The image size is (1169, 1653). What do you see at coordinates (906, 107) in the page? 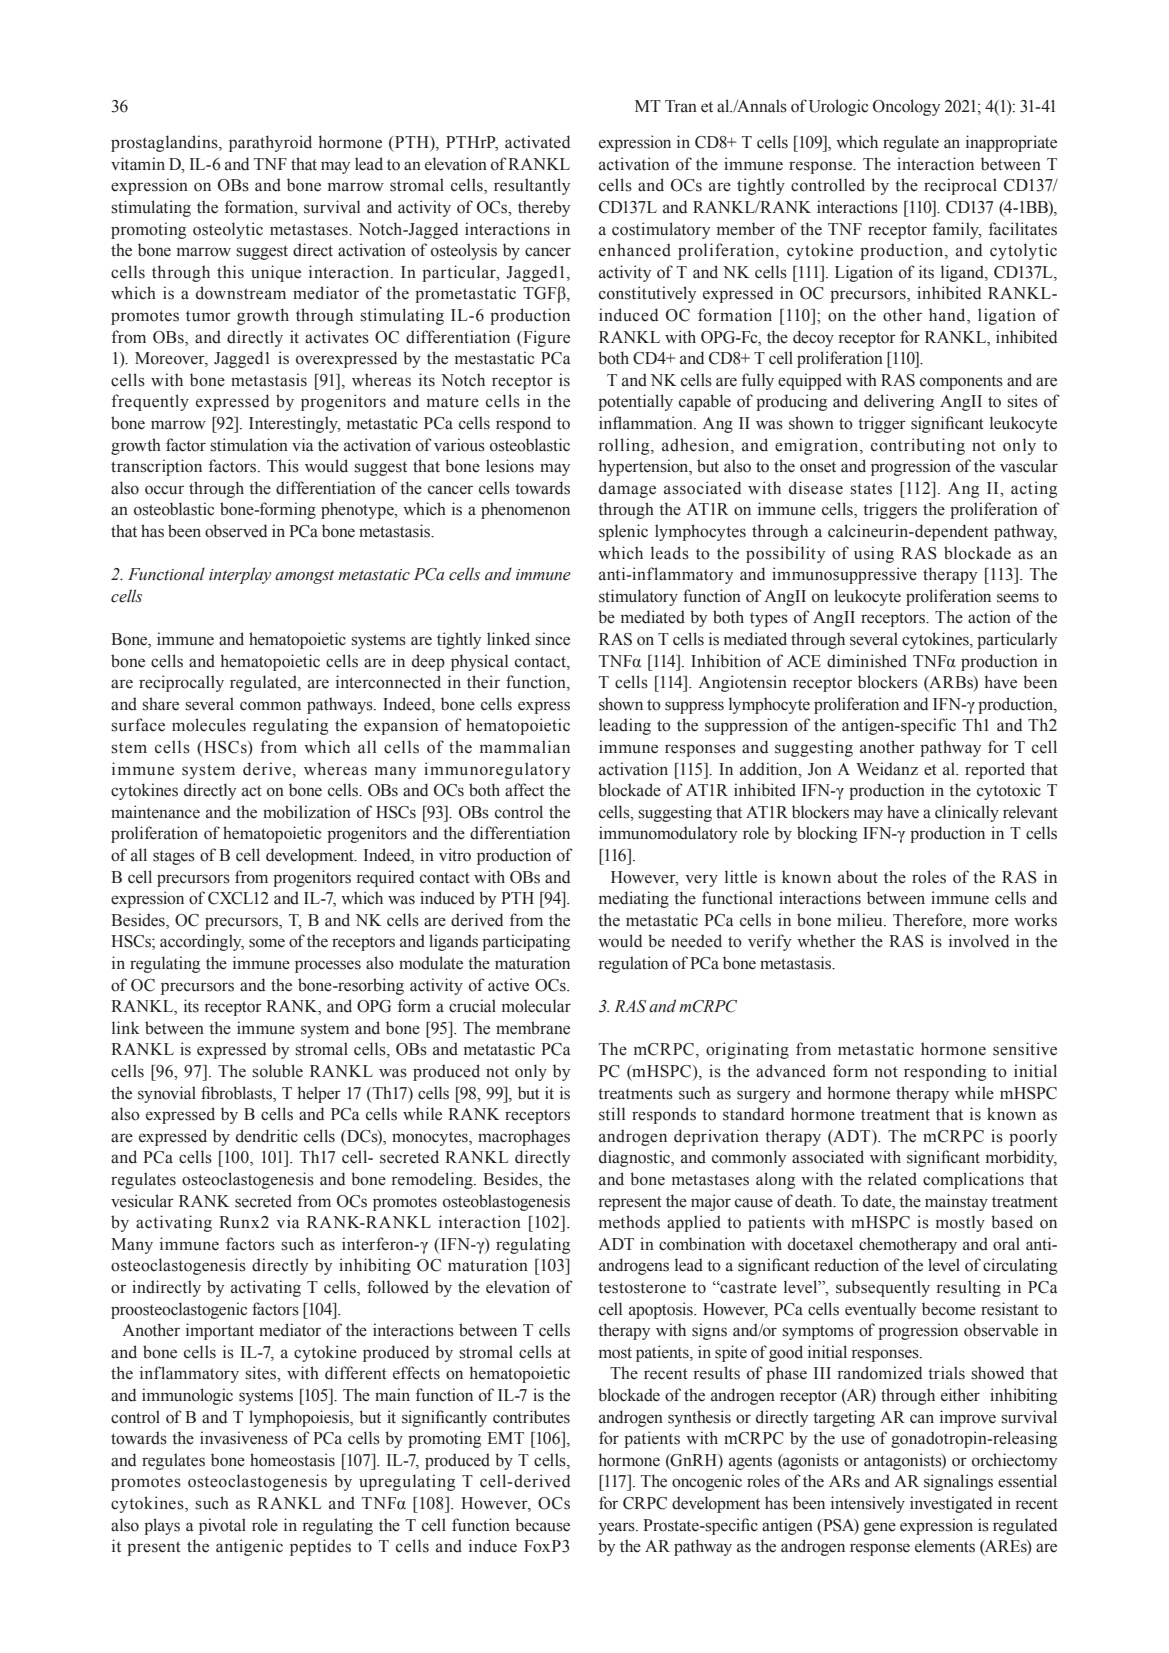
I see `Oncology` at bounding box center [906, 107].
